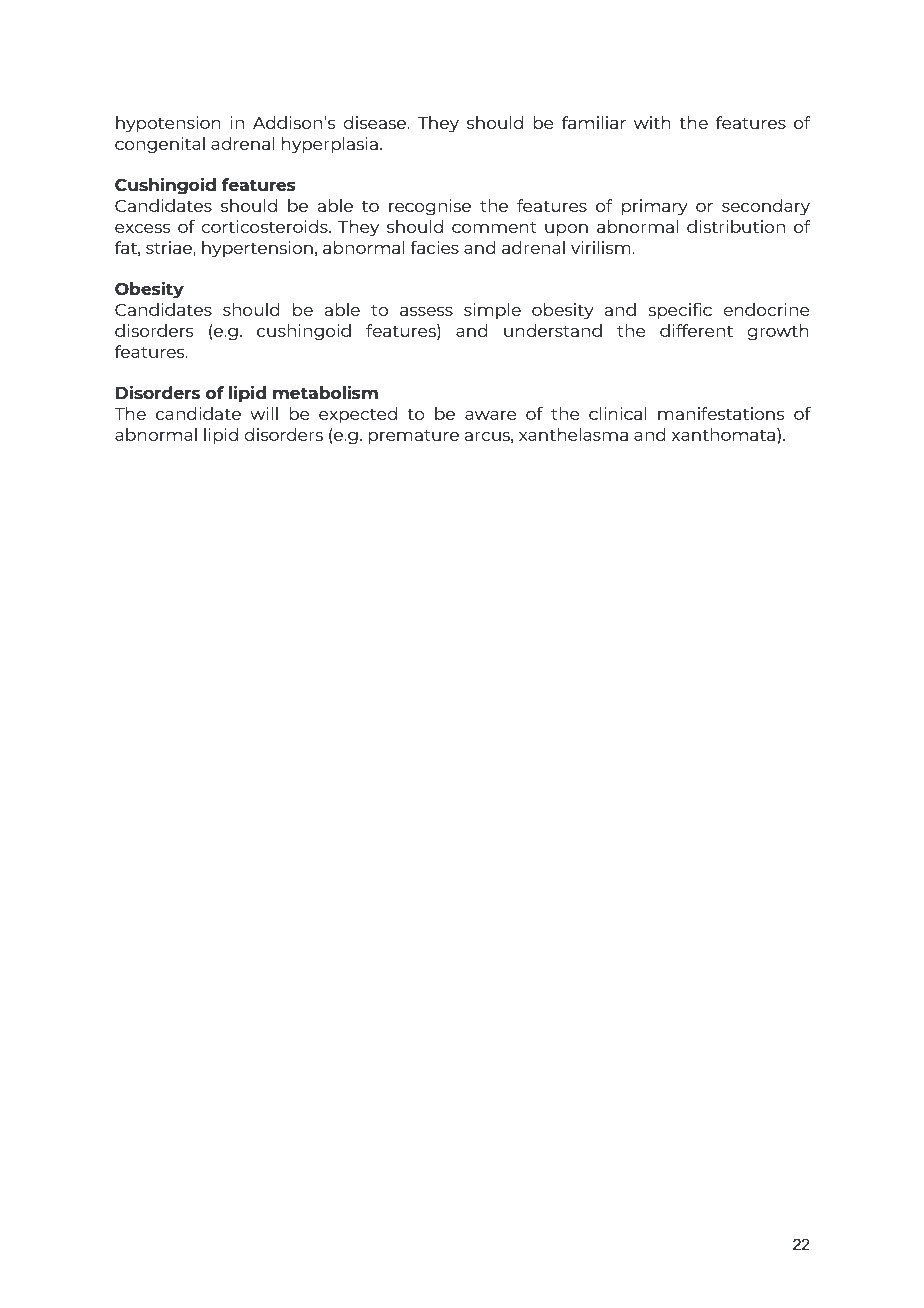 The image size is (924, 1308). Describe the element at coordinates (376, 122) in the screenshot. I see `disease` at that location.
